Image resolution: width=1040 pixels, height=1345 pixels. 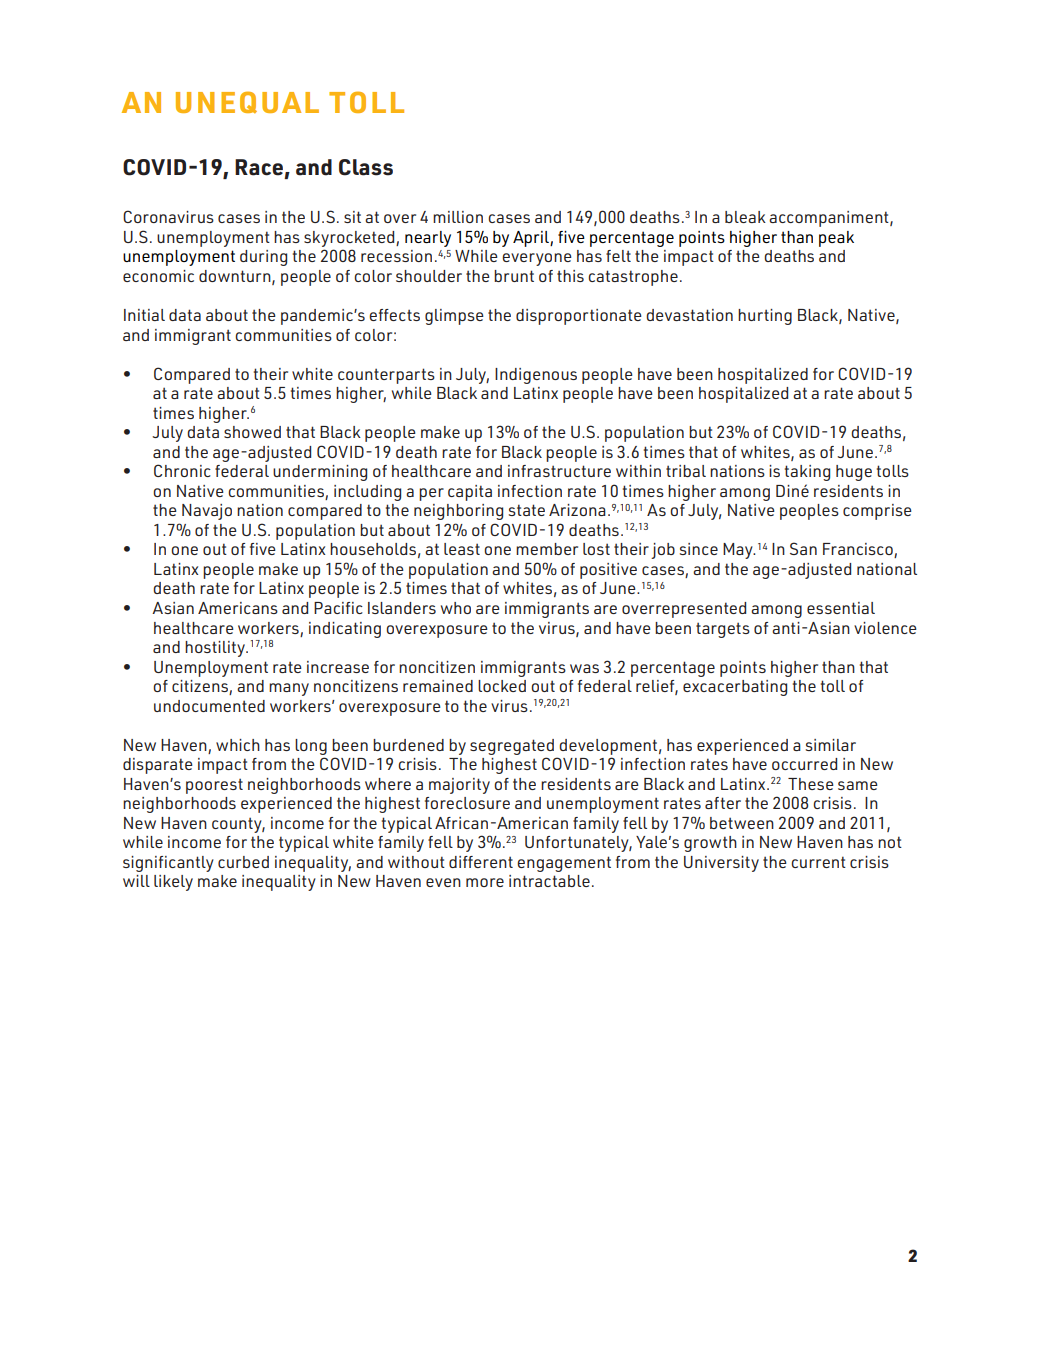 I want to click on state, so click(x=527, y=510).
